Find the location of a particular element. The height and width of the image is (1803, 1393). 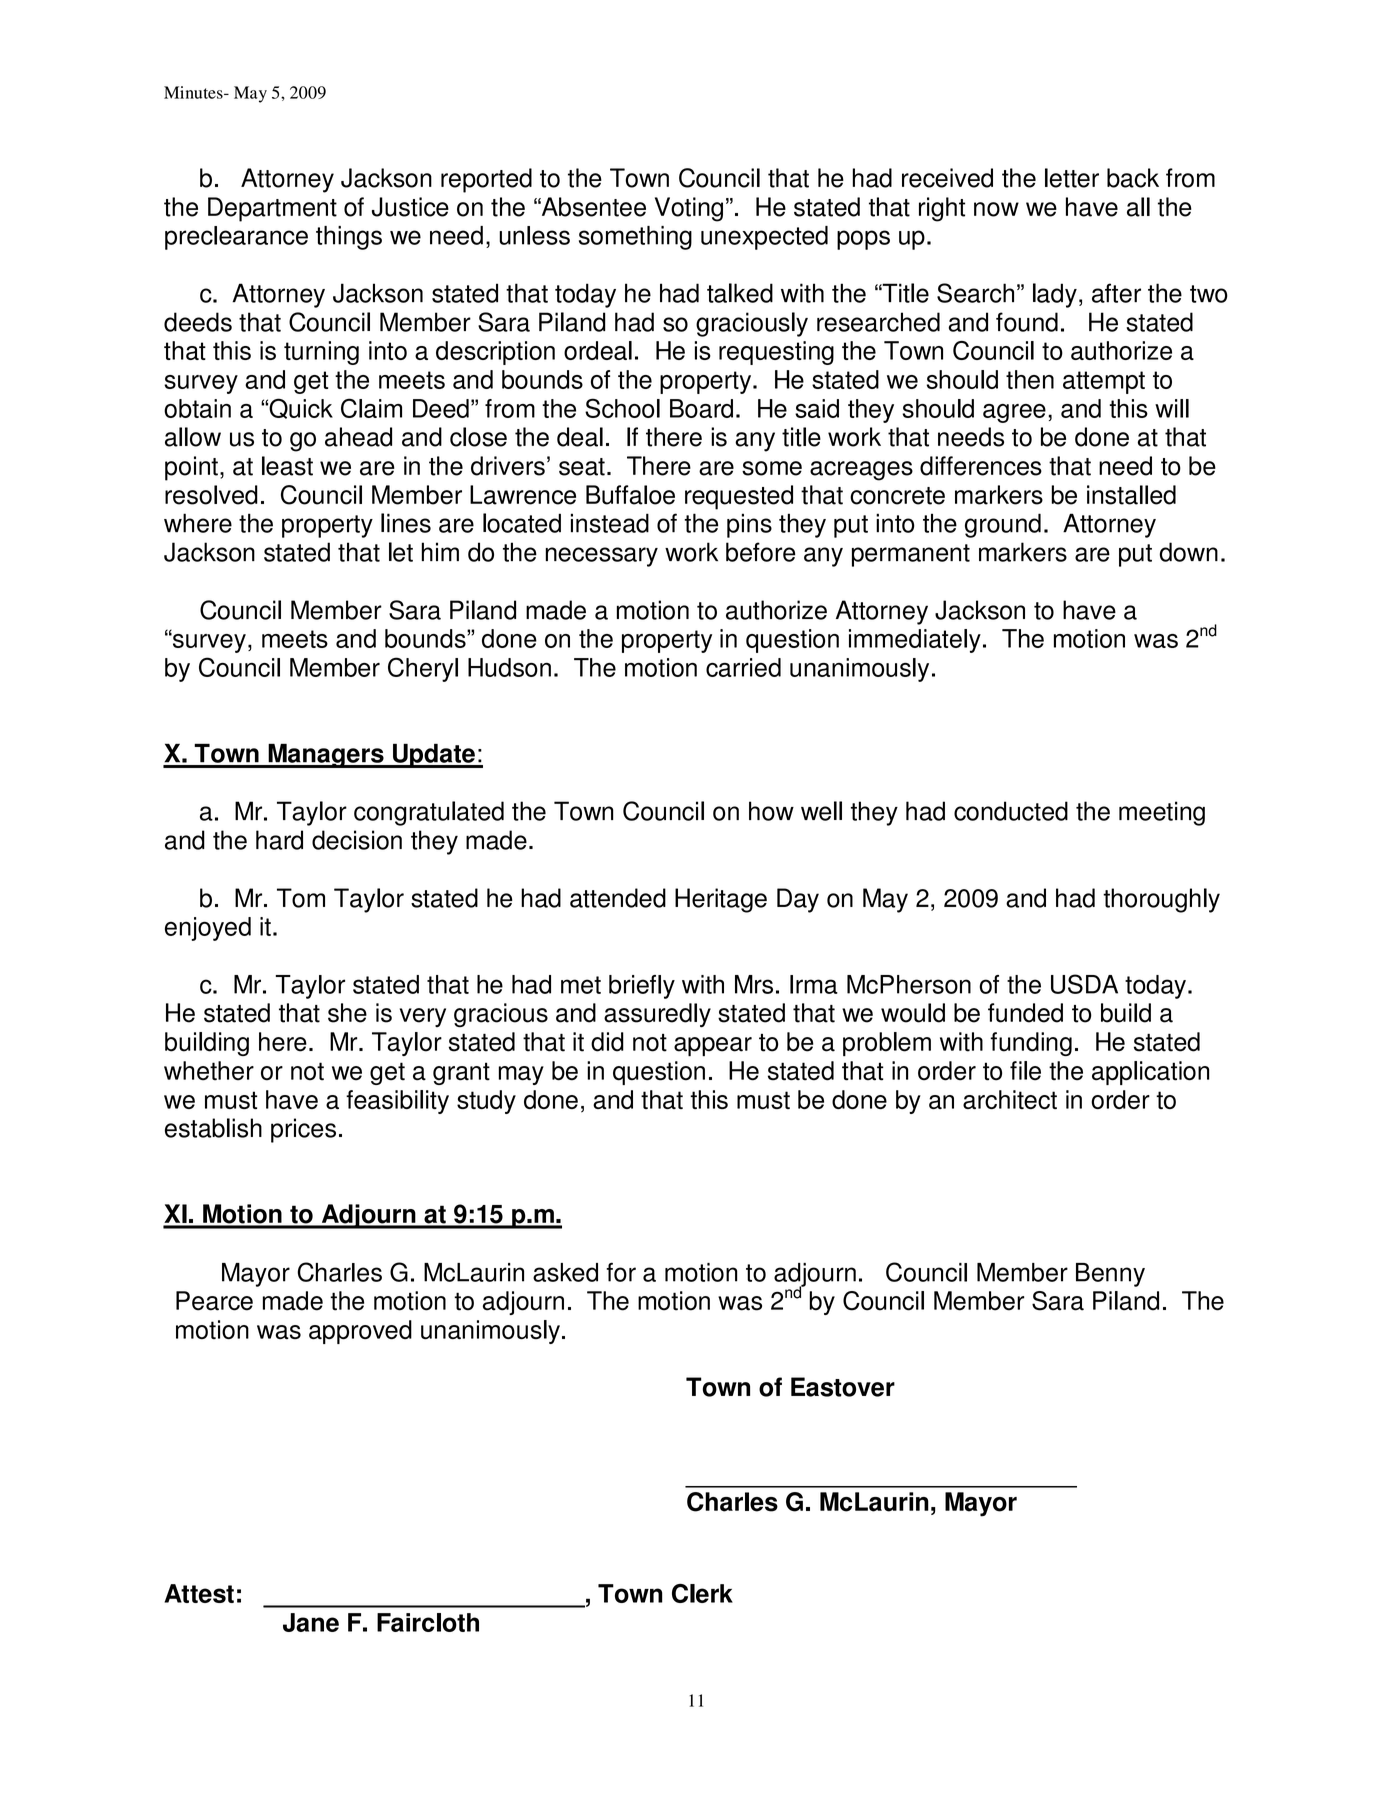

Voting is located at coordinates (689, 209).
